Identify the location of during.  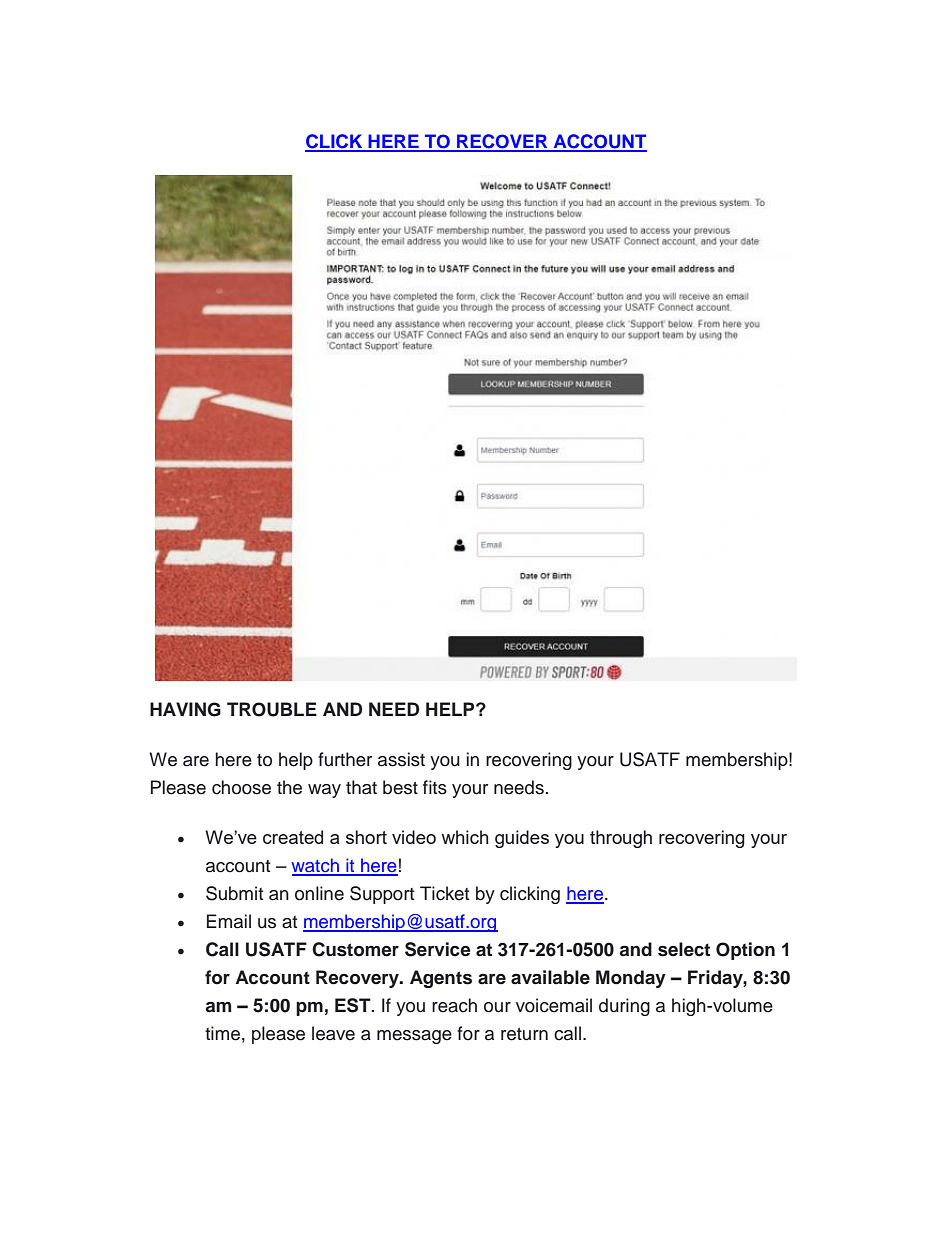
(624, 1007).
